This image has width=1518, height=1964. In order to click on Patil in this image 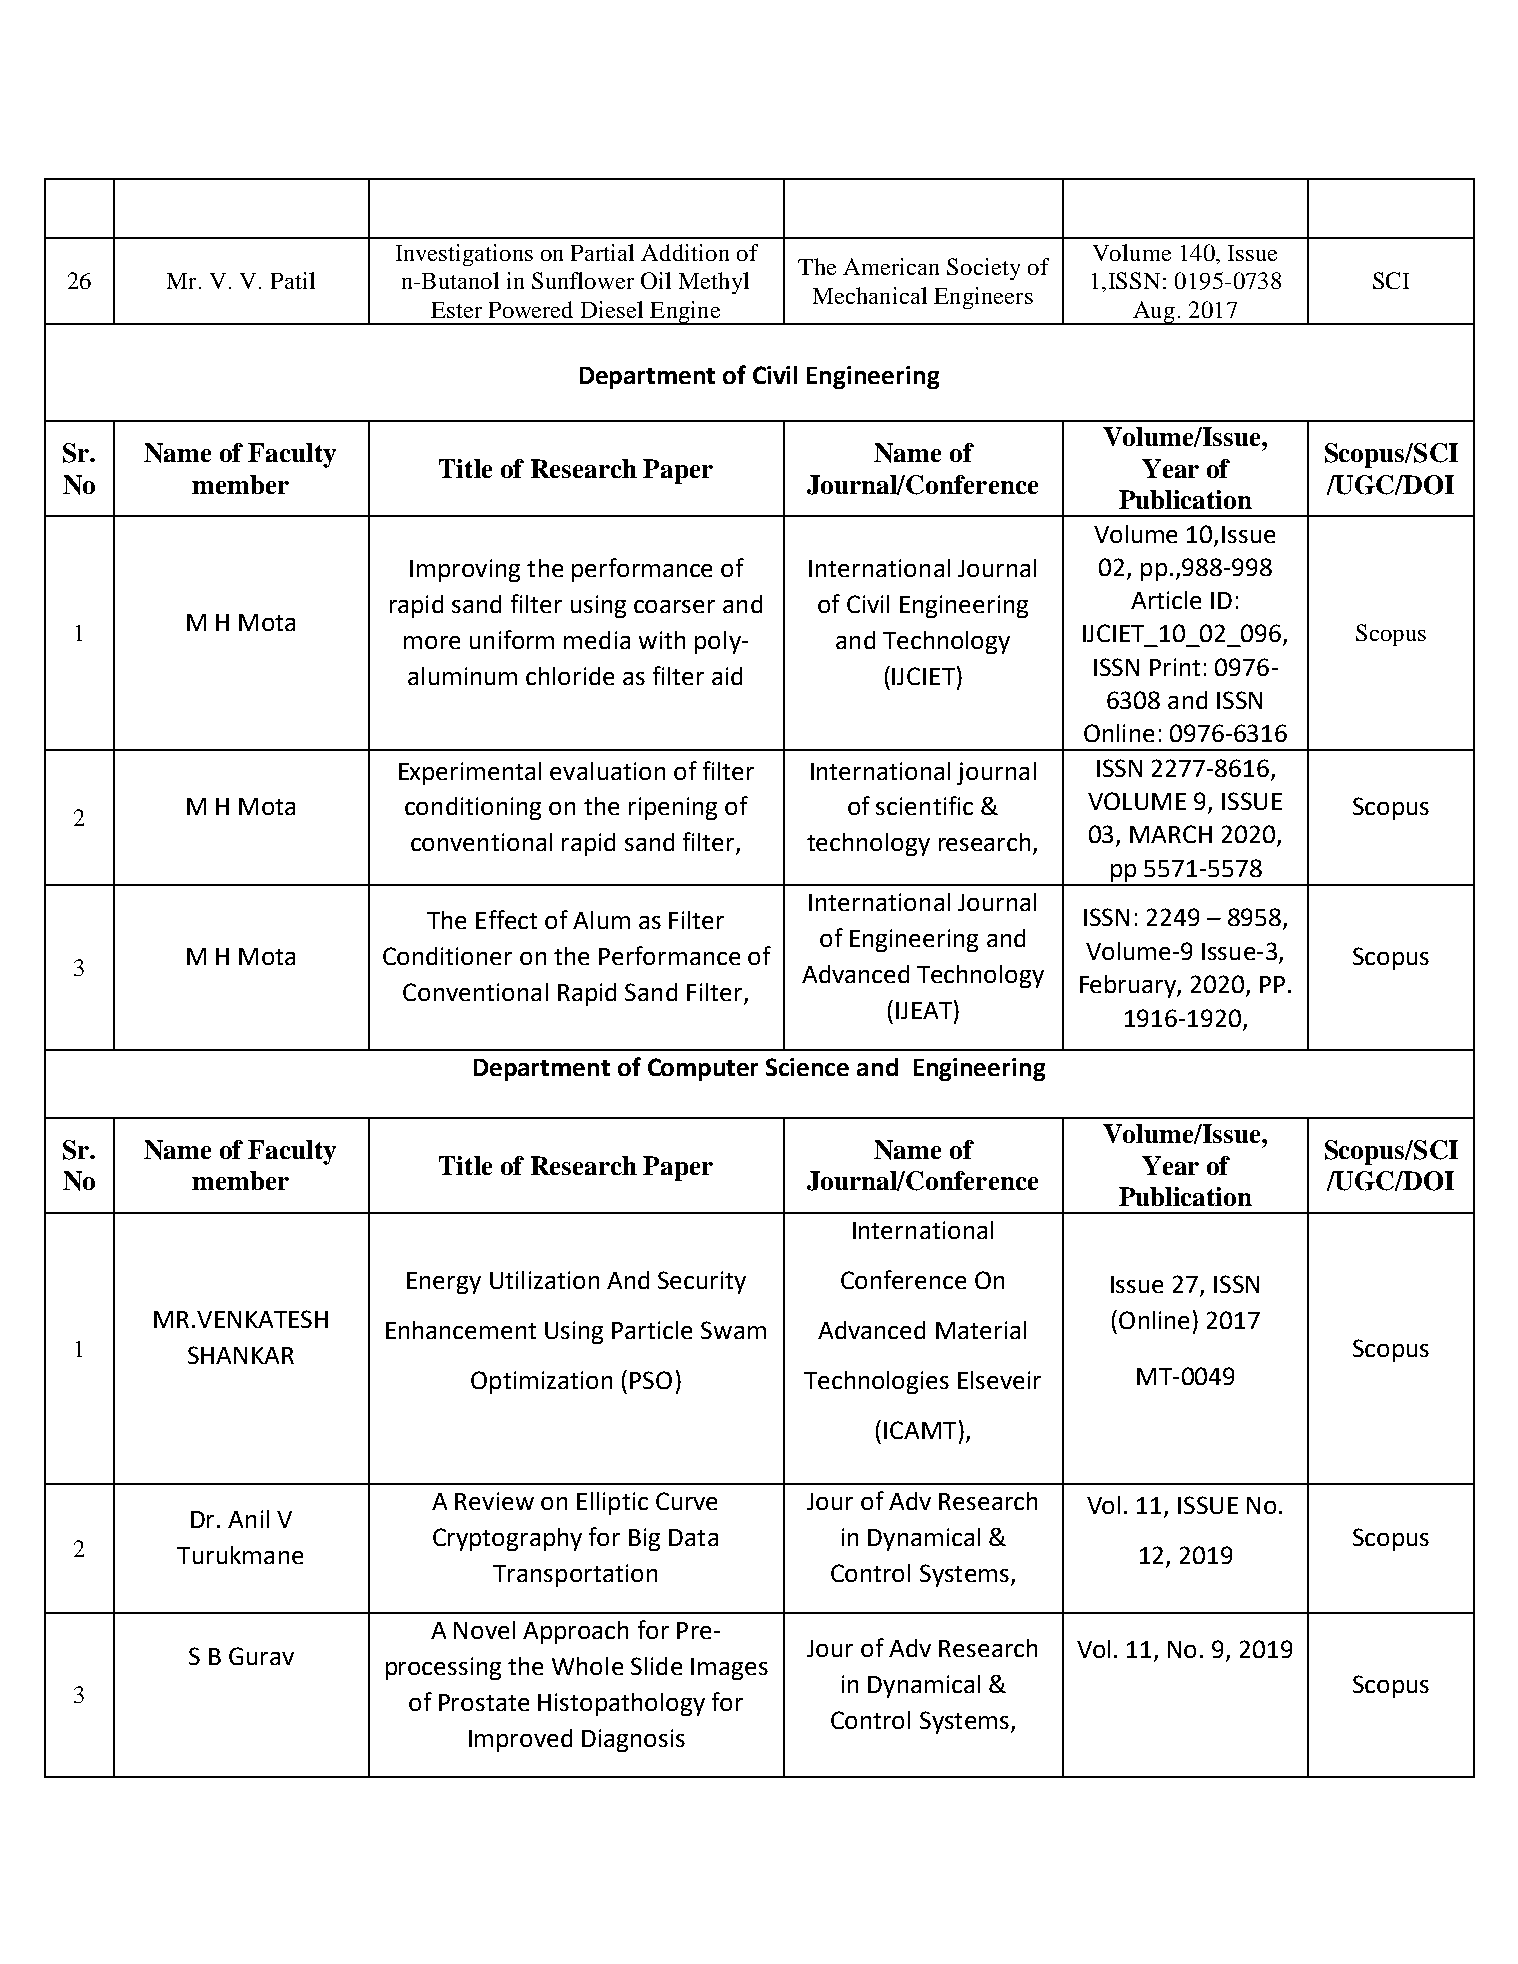, I will do `click(293, 280)`.
